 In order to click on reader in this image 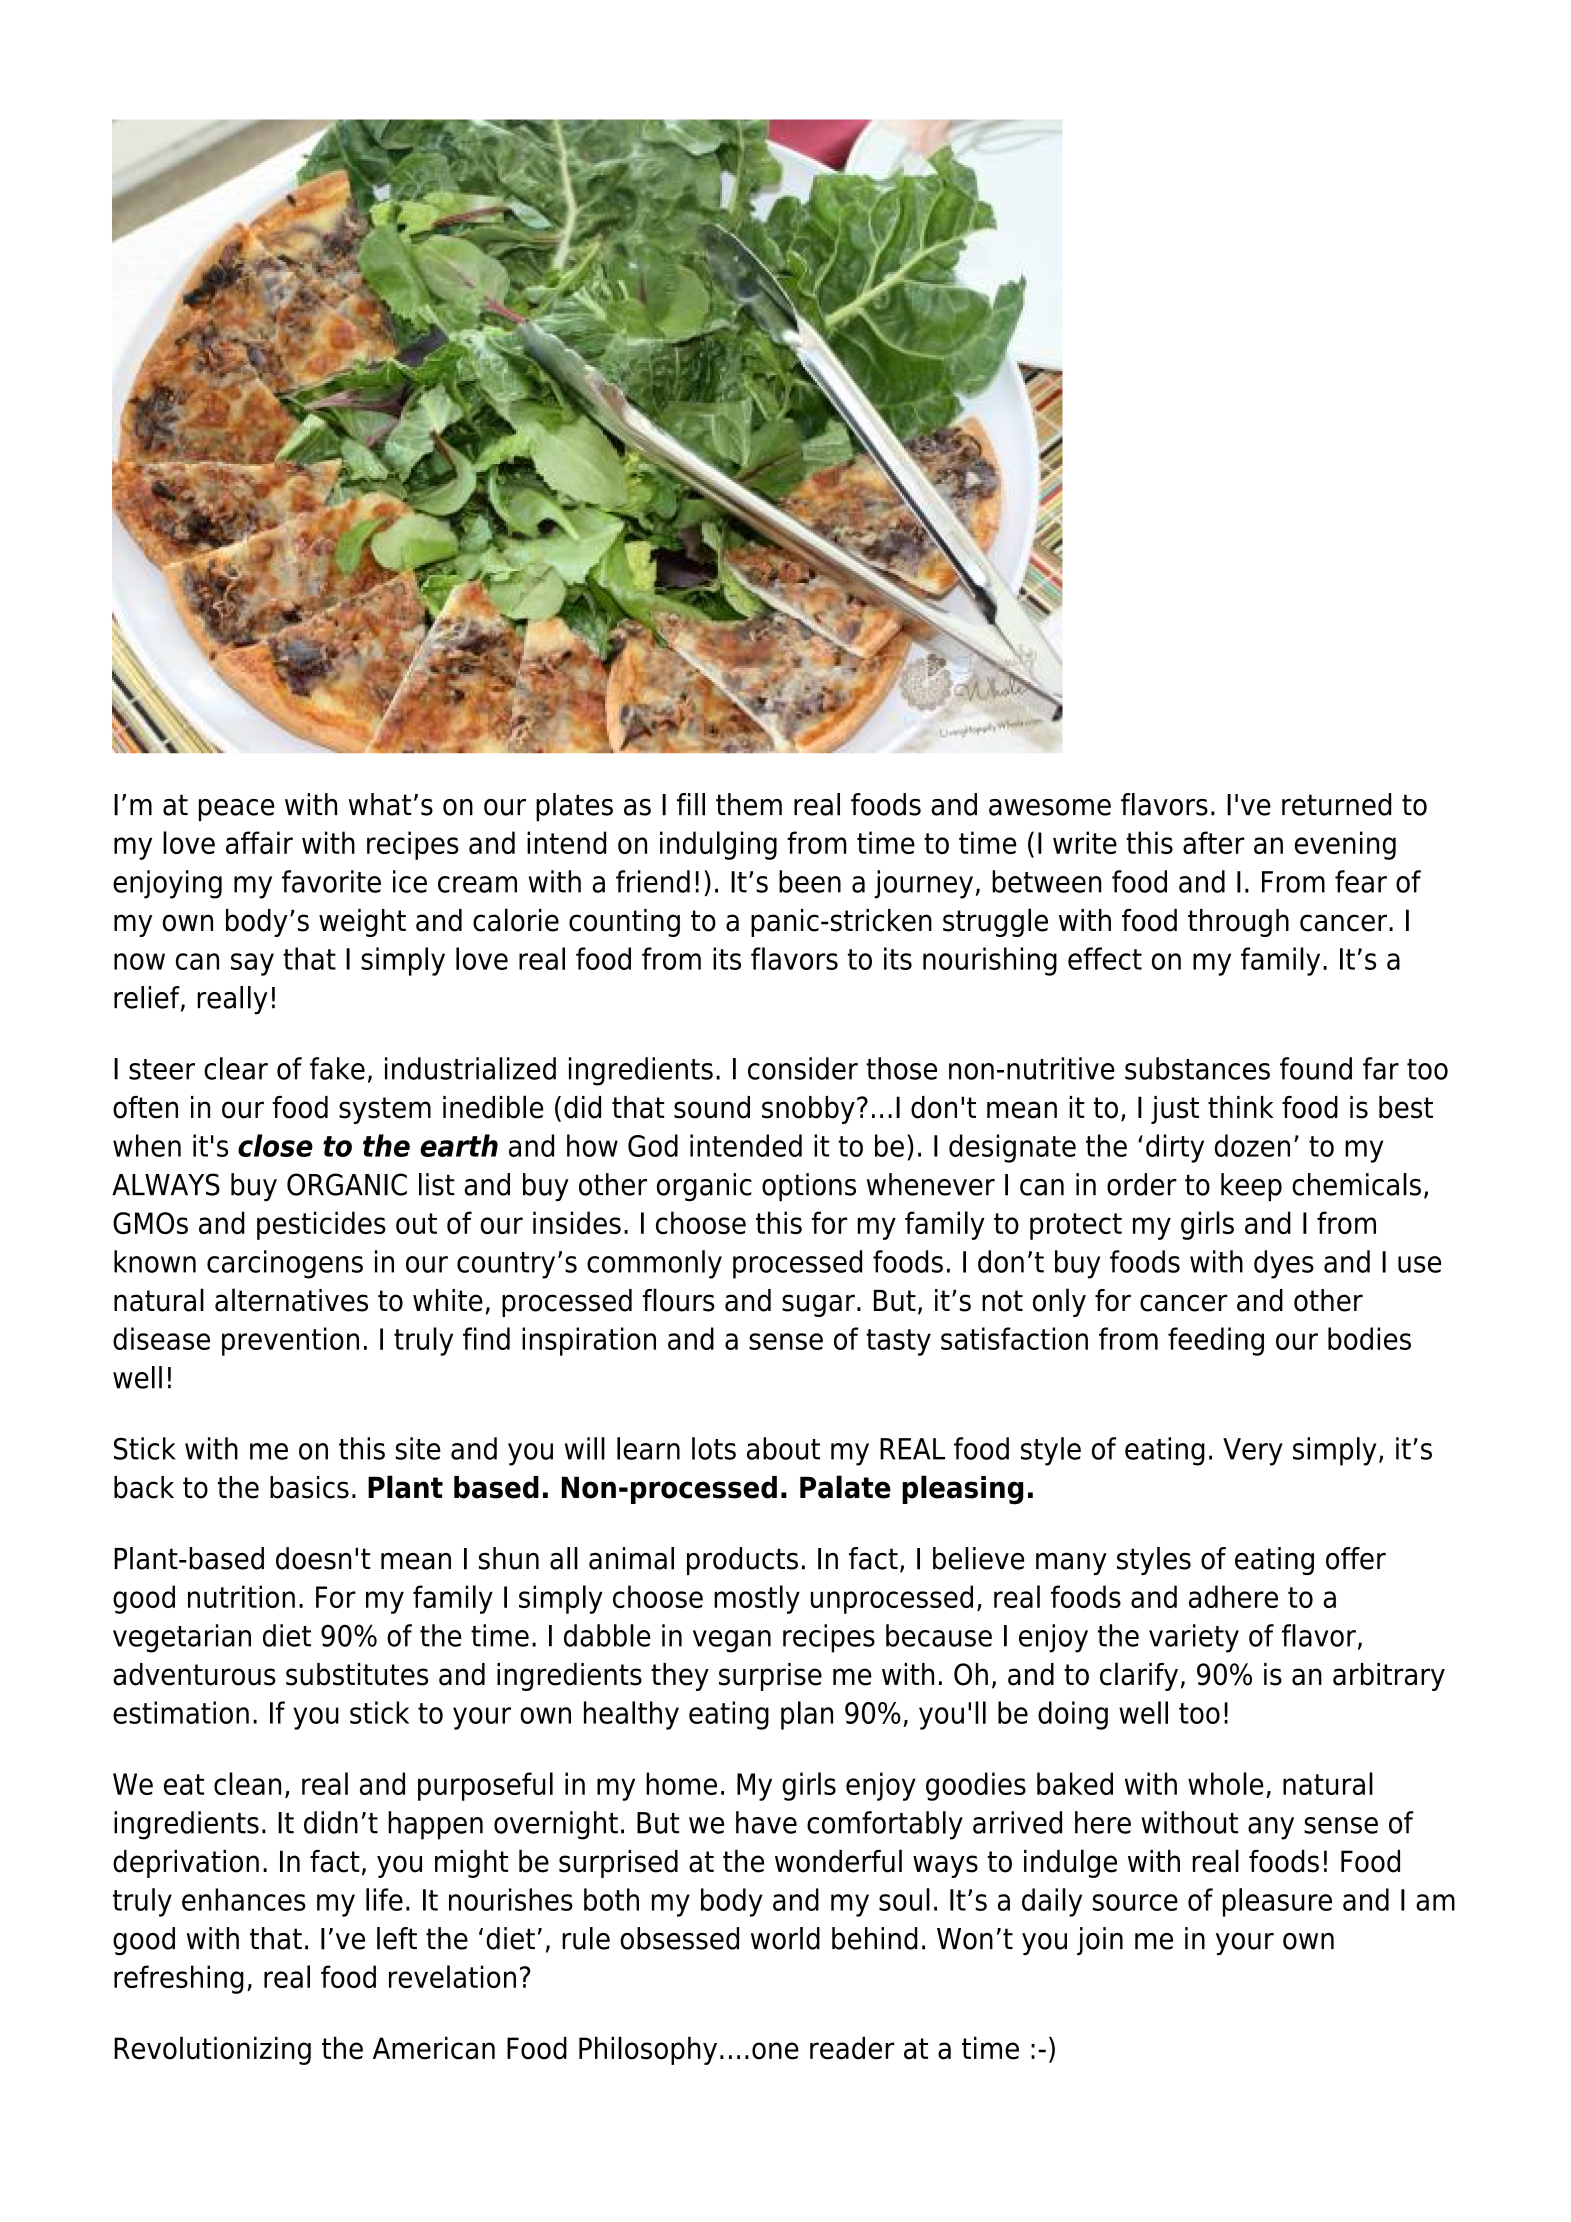, I will do `click(852, 2048)`.
